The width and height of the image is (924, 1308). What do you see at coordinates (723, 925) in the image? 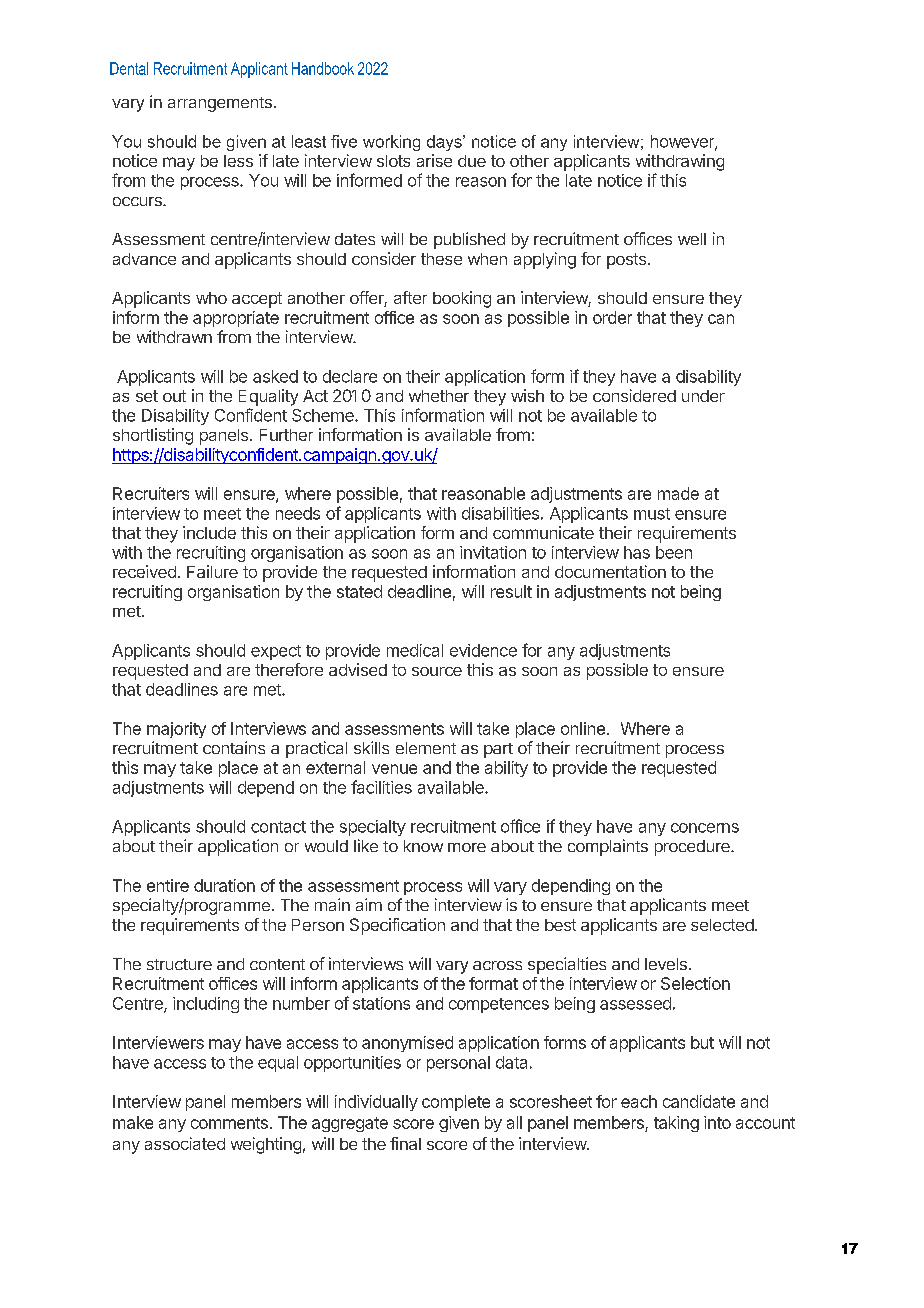
I see `selected` at bounding box center [723, 925].
